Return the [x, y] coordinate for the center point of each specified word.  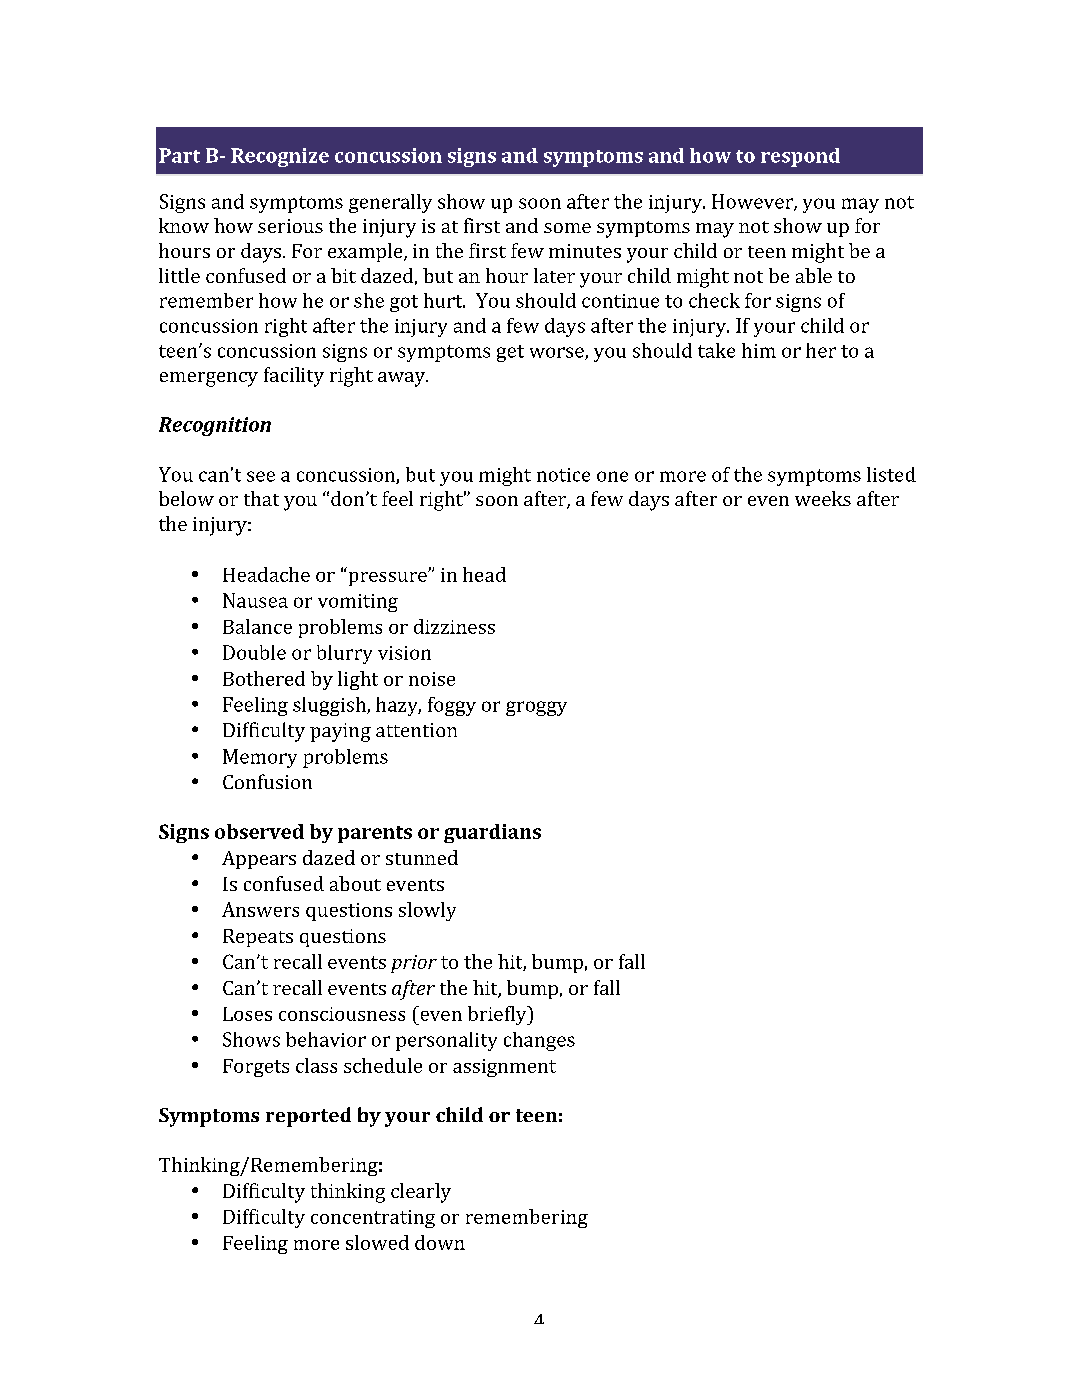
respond [800, 157]
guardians [492, 833]
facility [294, 377]
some [567, 228]
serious [290, 226]
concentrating [373, 1219]
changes [539, 1041]
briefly [498, 1015]
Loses [247, 1014]
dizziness [454, 626]
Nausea [255, 600]
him [759, 350]
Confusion [267, 781]
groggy [536, 708]
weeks [823, 498]
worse [558, 353]
